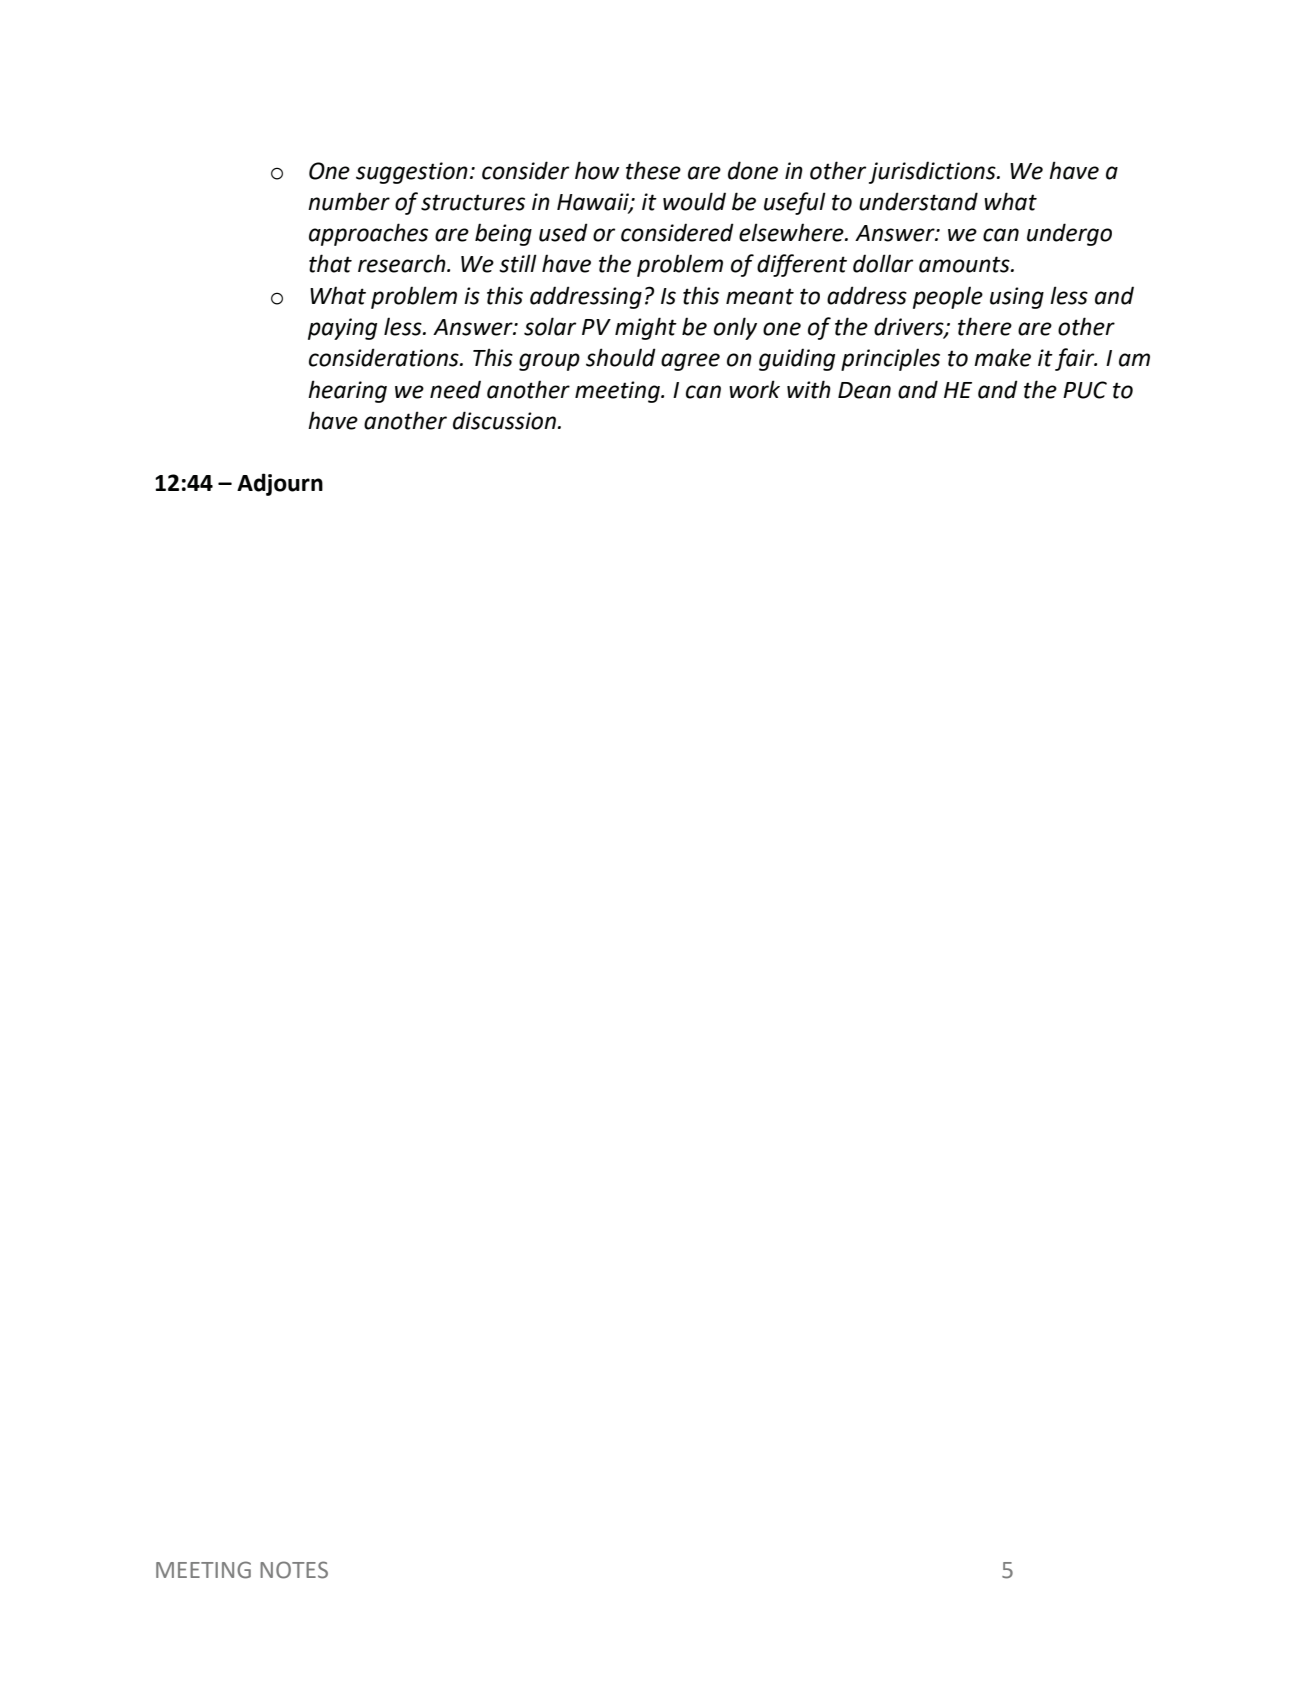 The height and width of the page is (1693, 1309). Describe the element at coordinates (368, 234) in the page. I see `approaches` at that location.
